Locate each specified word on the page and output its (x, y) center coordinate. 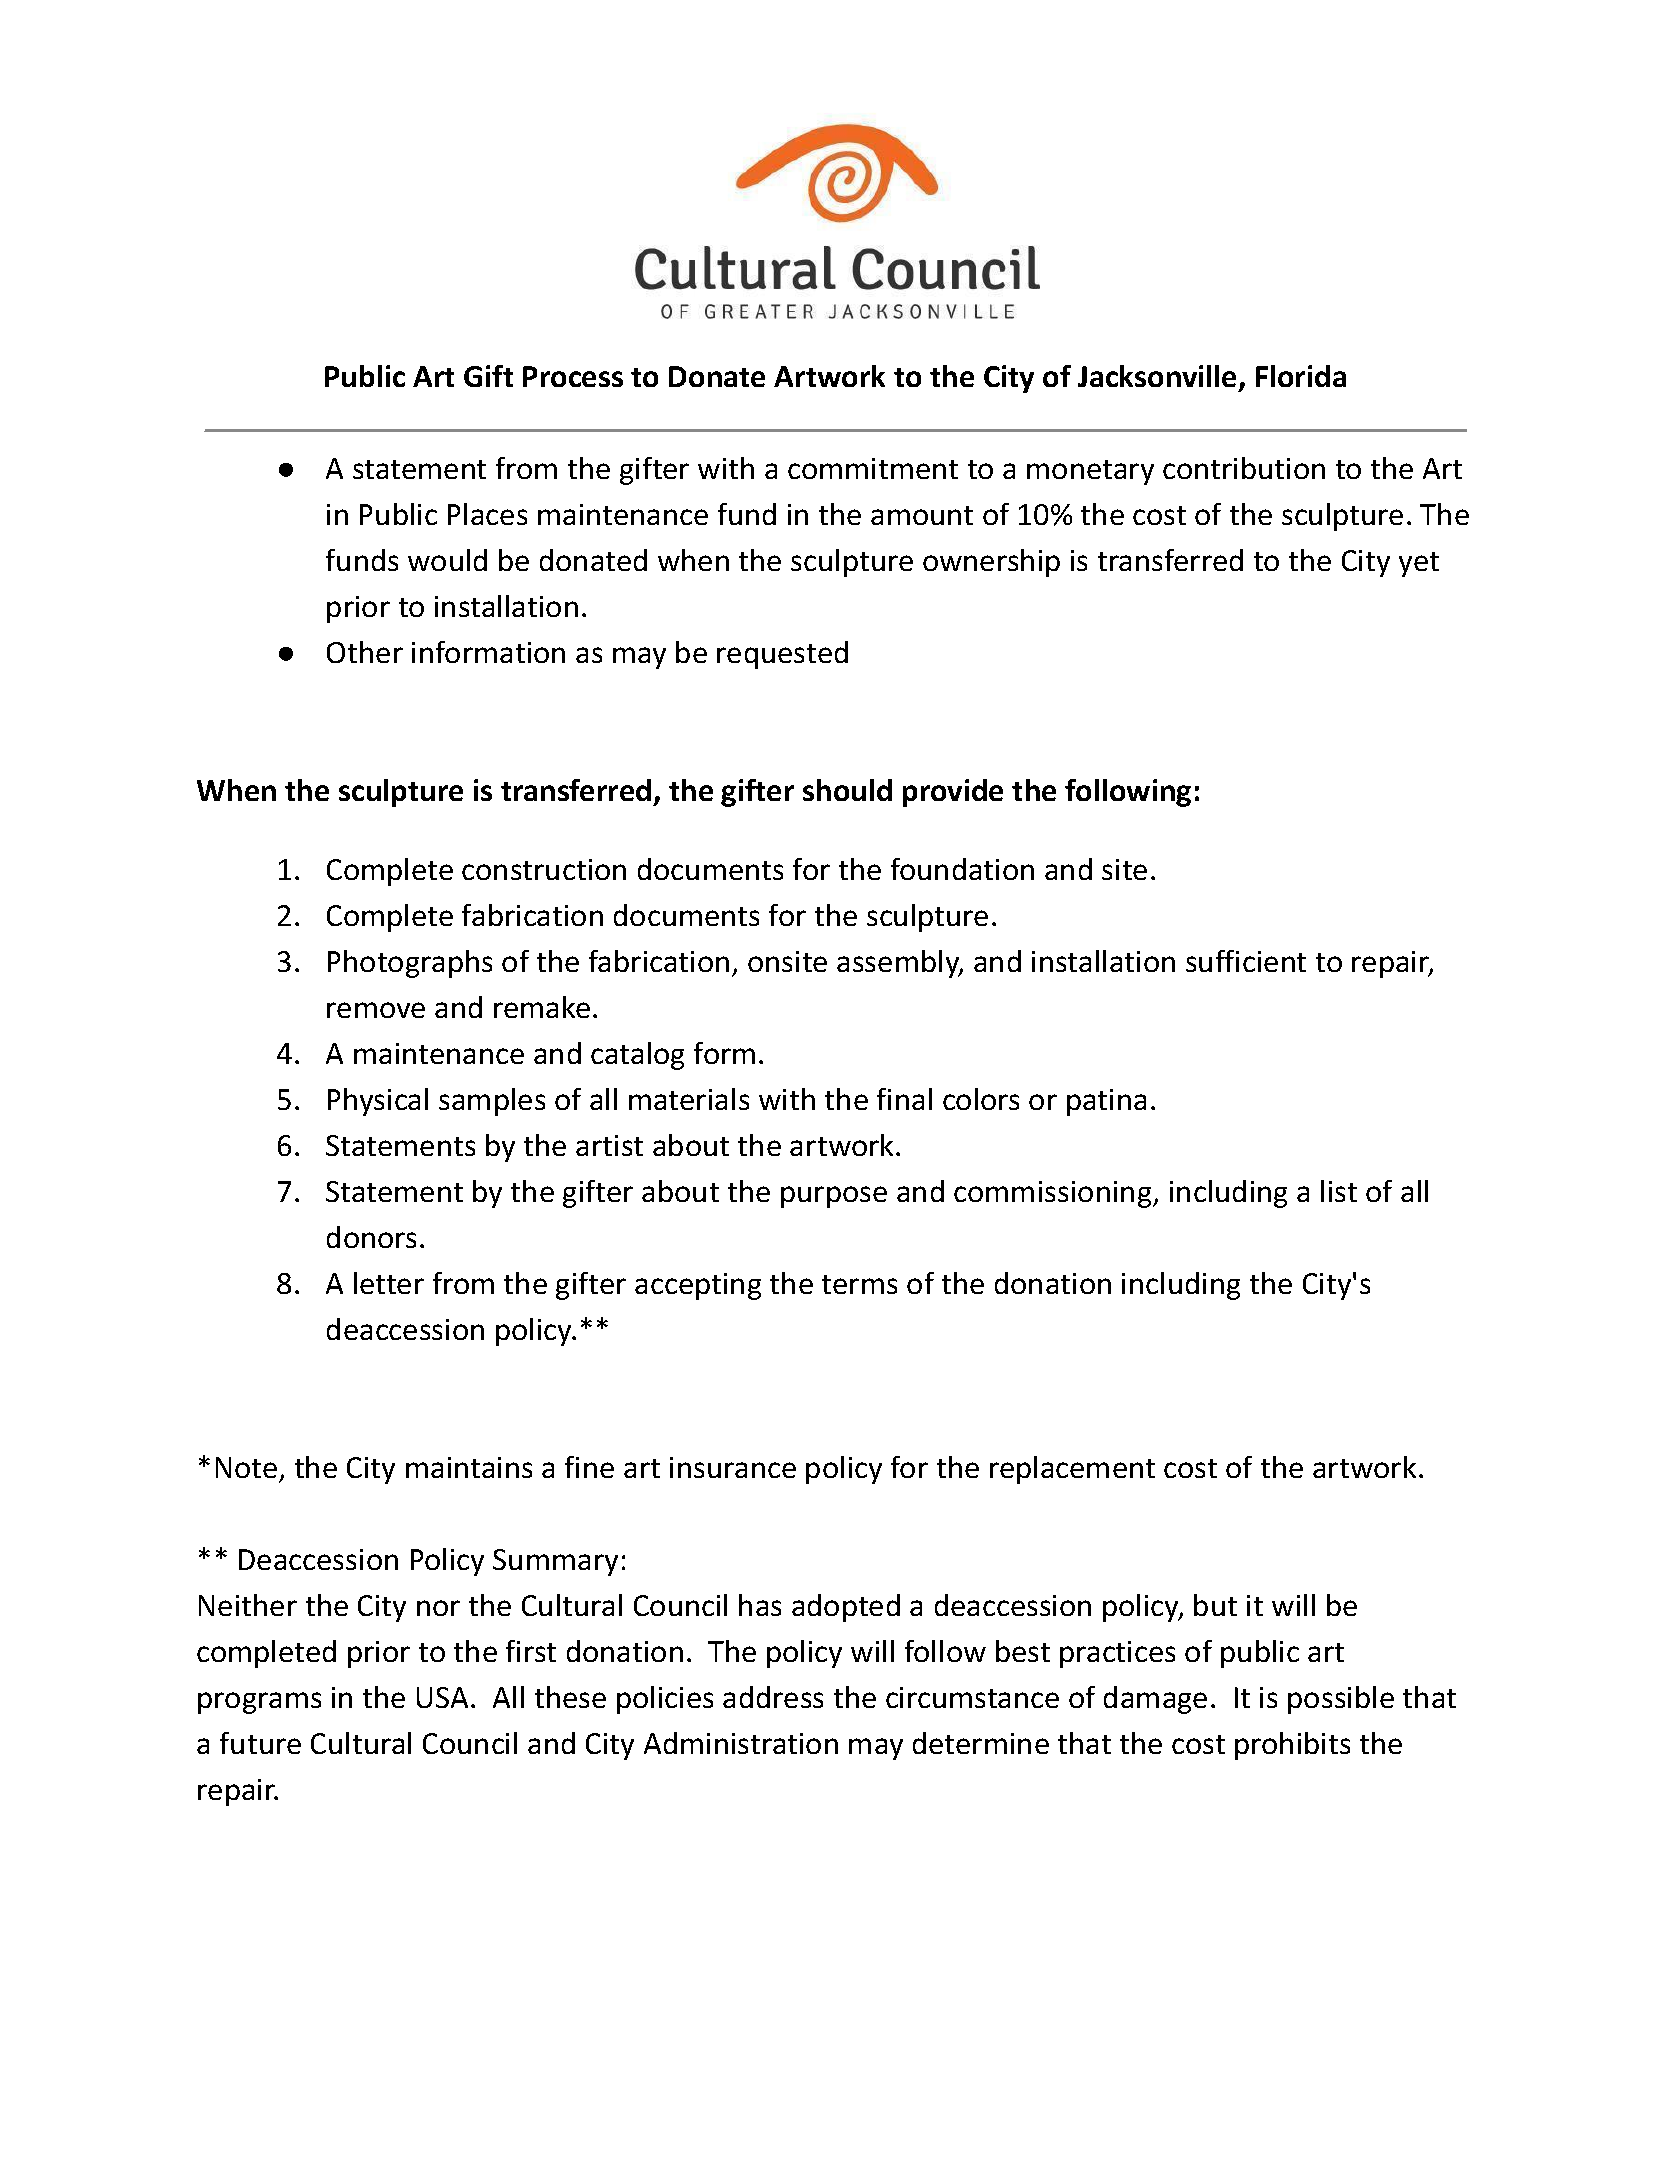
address (773, 1697)
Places (487, 514)
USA (442, 1697)
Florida (1301, 376)
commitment (873, 468)
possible (1341, 1700)
